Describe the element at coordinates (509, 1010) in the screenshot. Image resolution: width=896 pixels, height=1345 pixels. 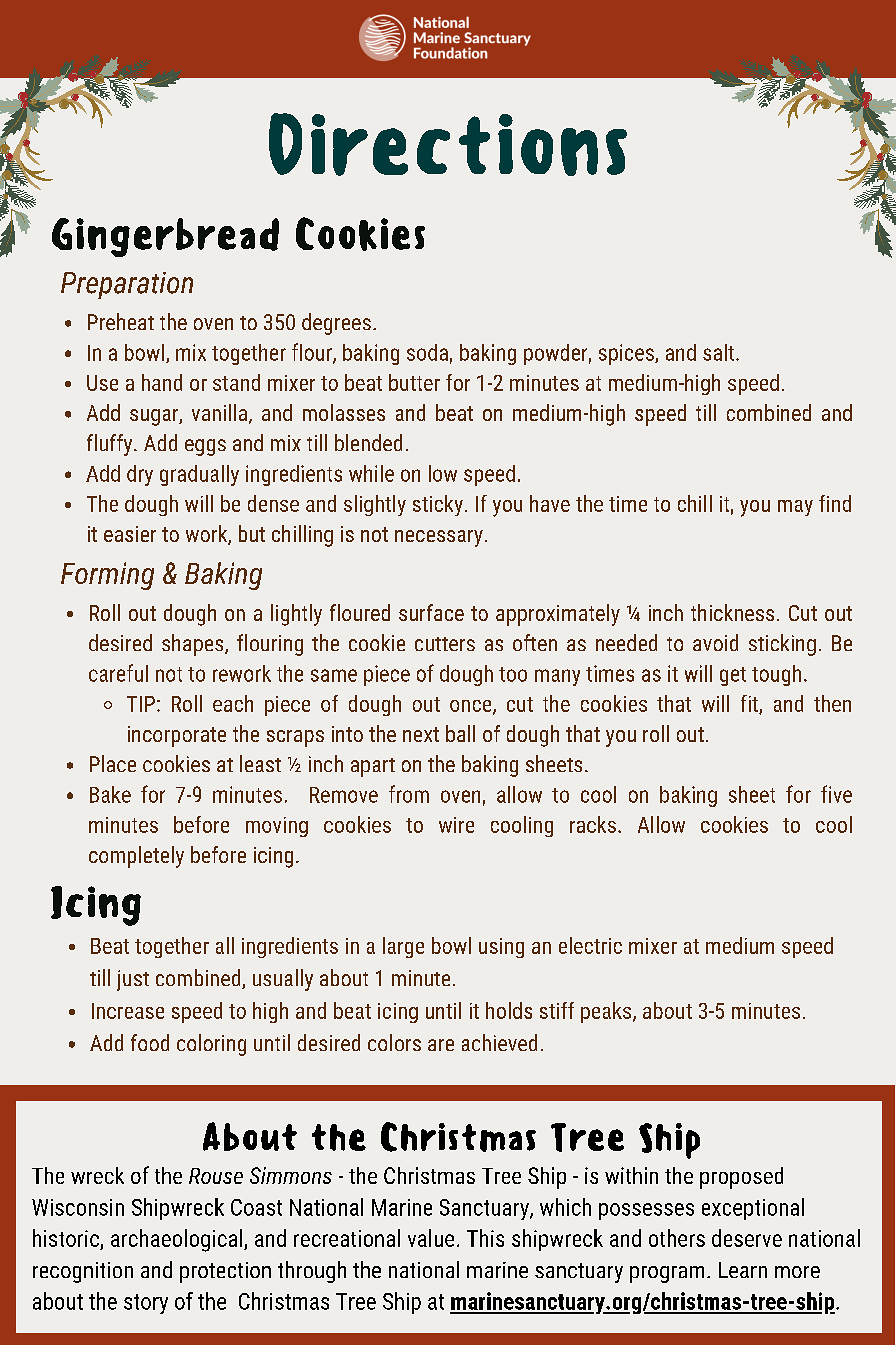
I see `holds` at that location.
